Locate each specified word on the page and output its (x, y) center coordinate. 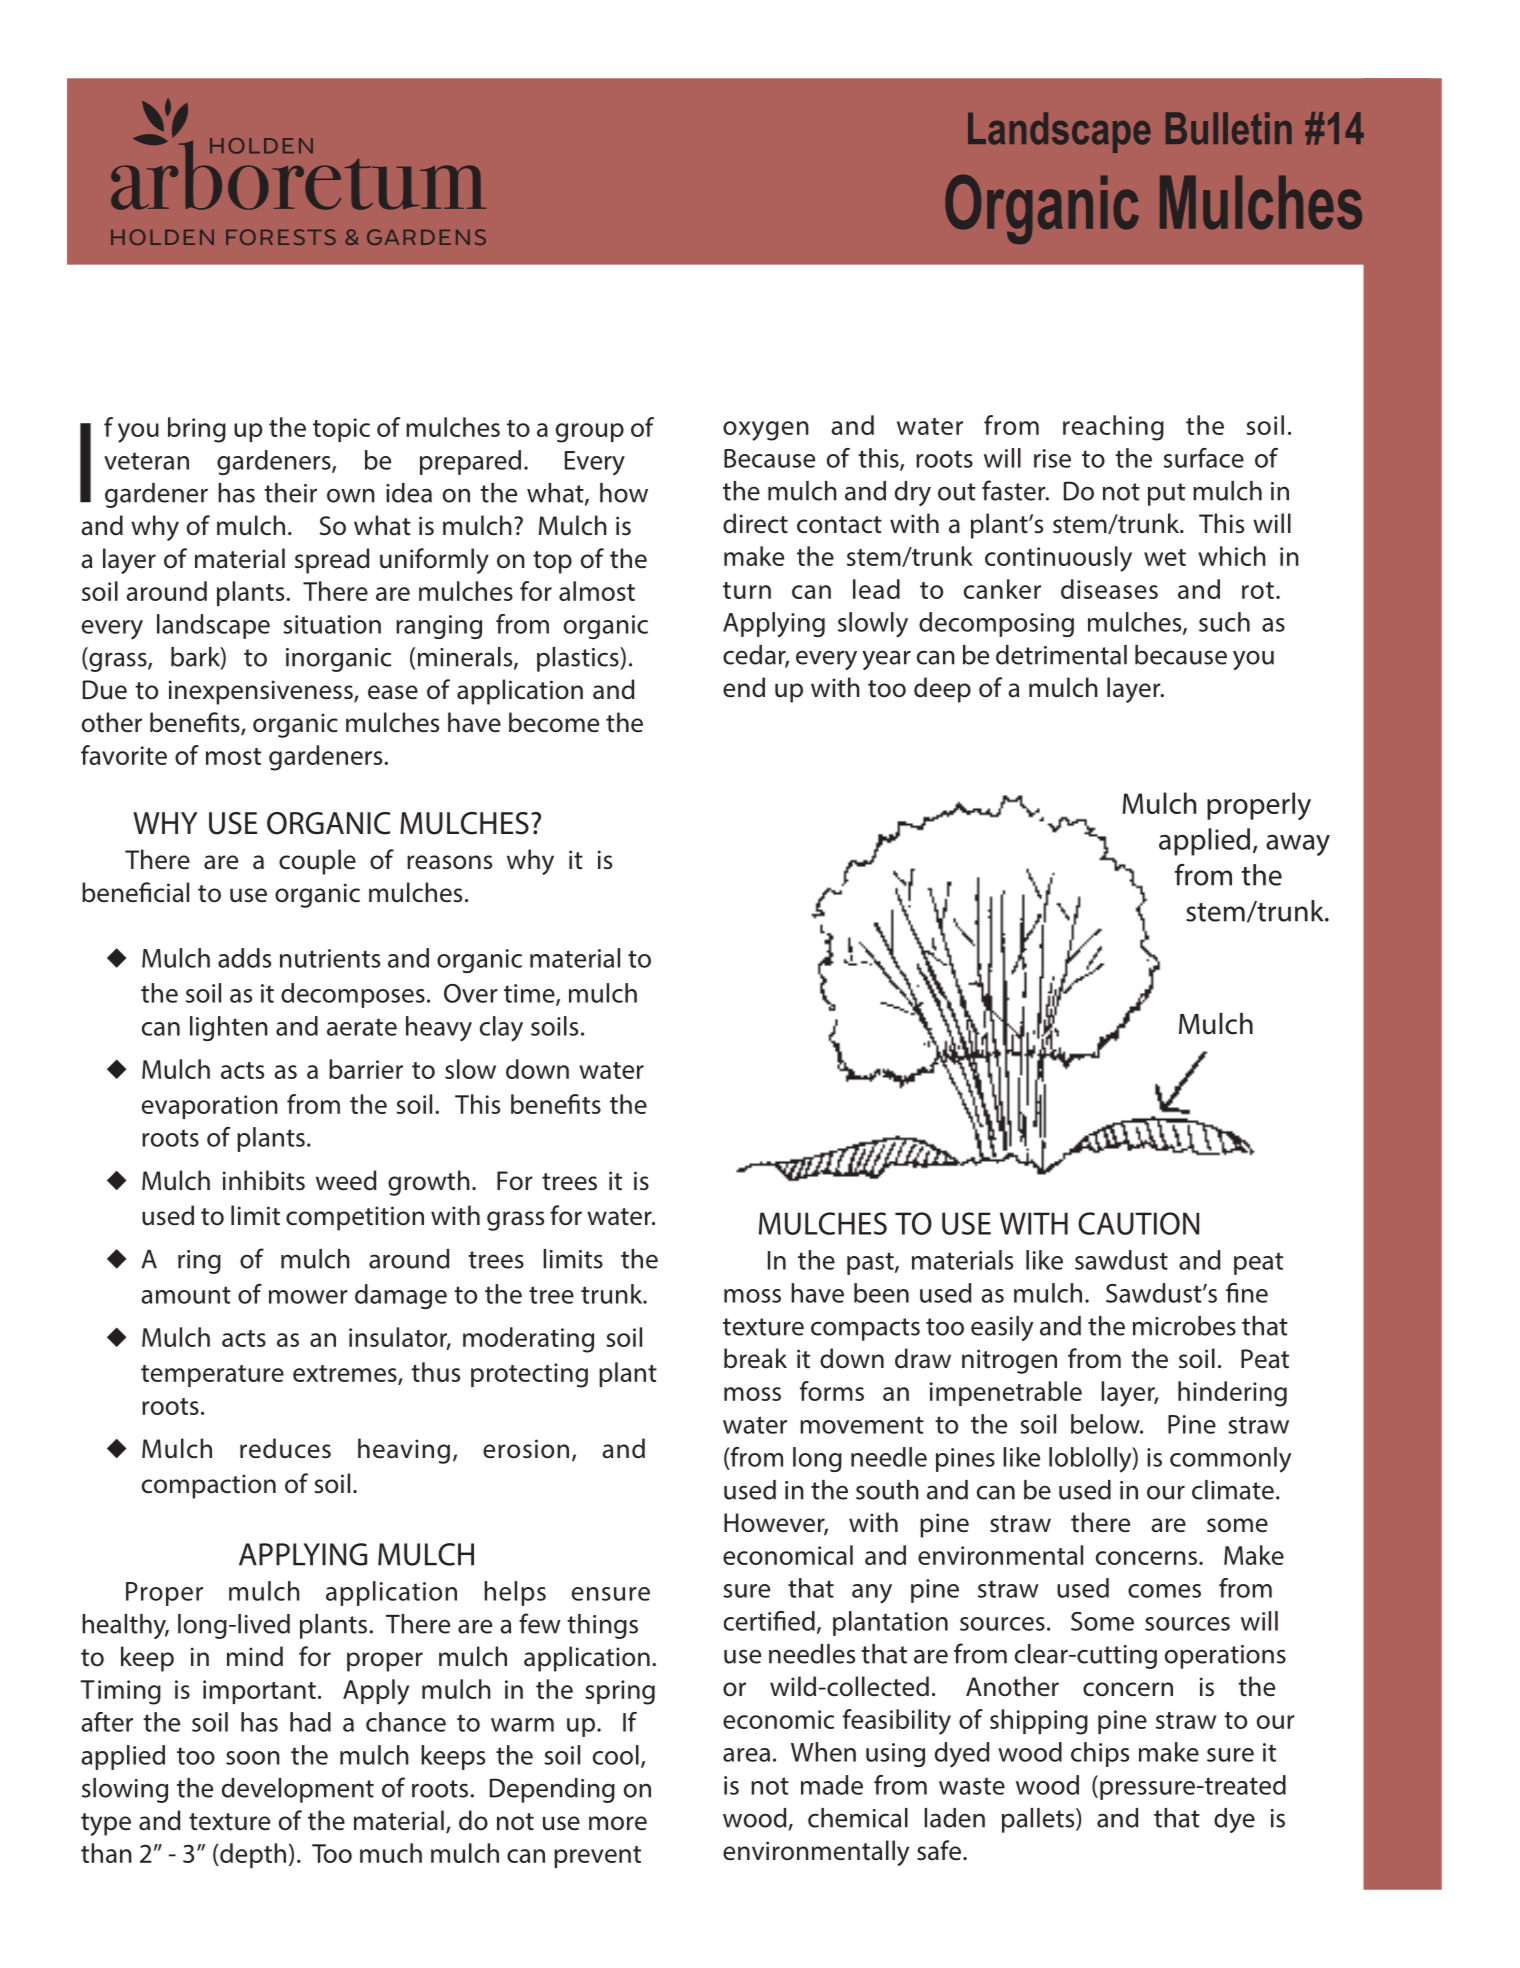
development (298, 1790)
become (554, 722)
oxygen (766, 431)
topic (341, 430)
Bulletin (1229, 128)
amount (186, 1295)
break (755, 1358)
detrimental (1061, 655)
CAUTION (1138, 1223)
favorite (124, 755)
